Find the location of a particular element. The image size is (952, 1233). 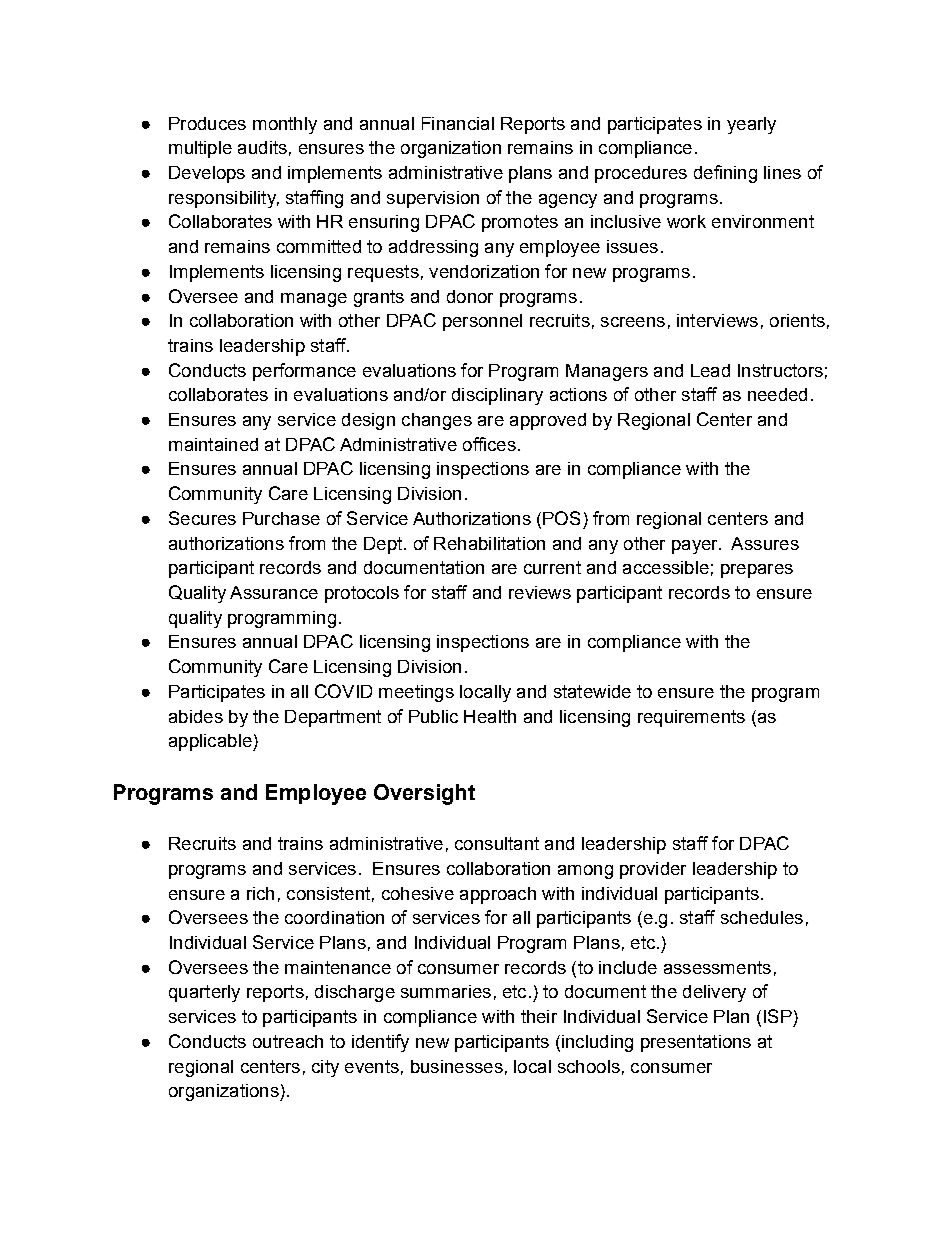

Financial is located at coordinates (458, 123).
